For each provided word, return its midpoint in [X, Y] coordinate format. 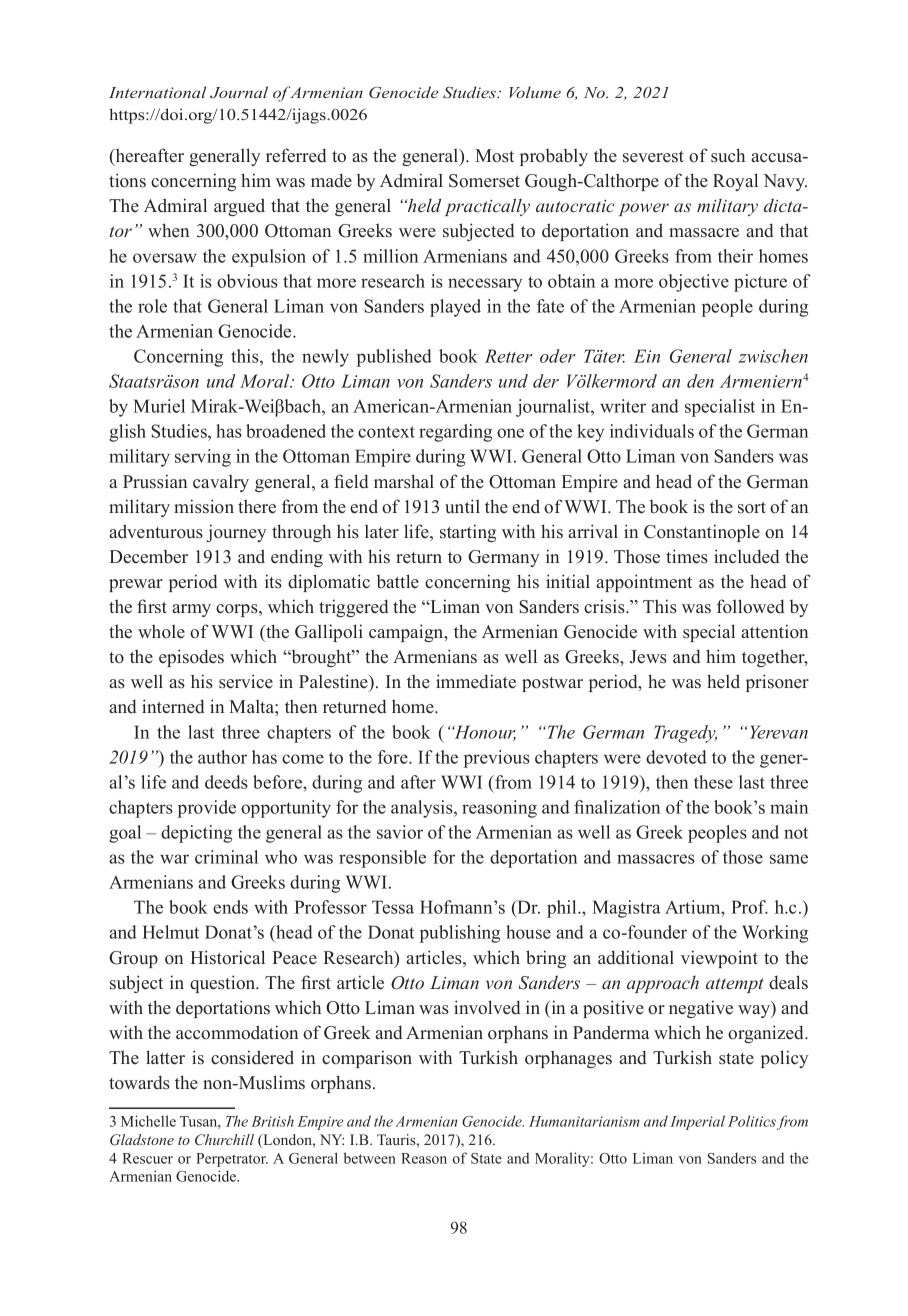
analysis [423, 809]
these [713, 782]
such [728, 155]
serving [203, 458]
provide [207, 809]
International [157, 92]
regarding [455, 433]
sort [752, 508]
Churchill [224, 1140]
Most [494, 156]
